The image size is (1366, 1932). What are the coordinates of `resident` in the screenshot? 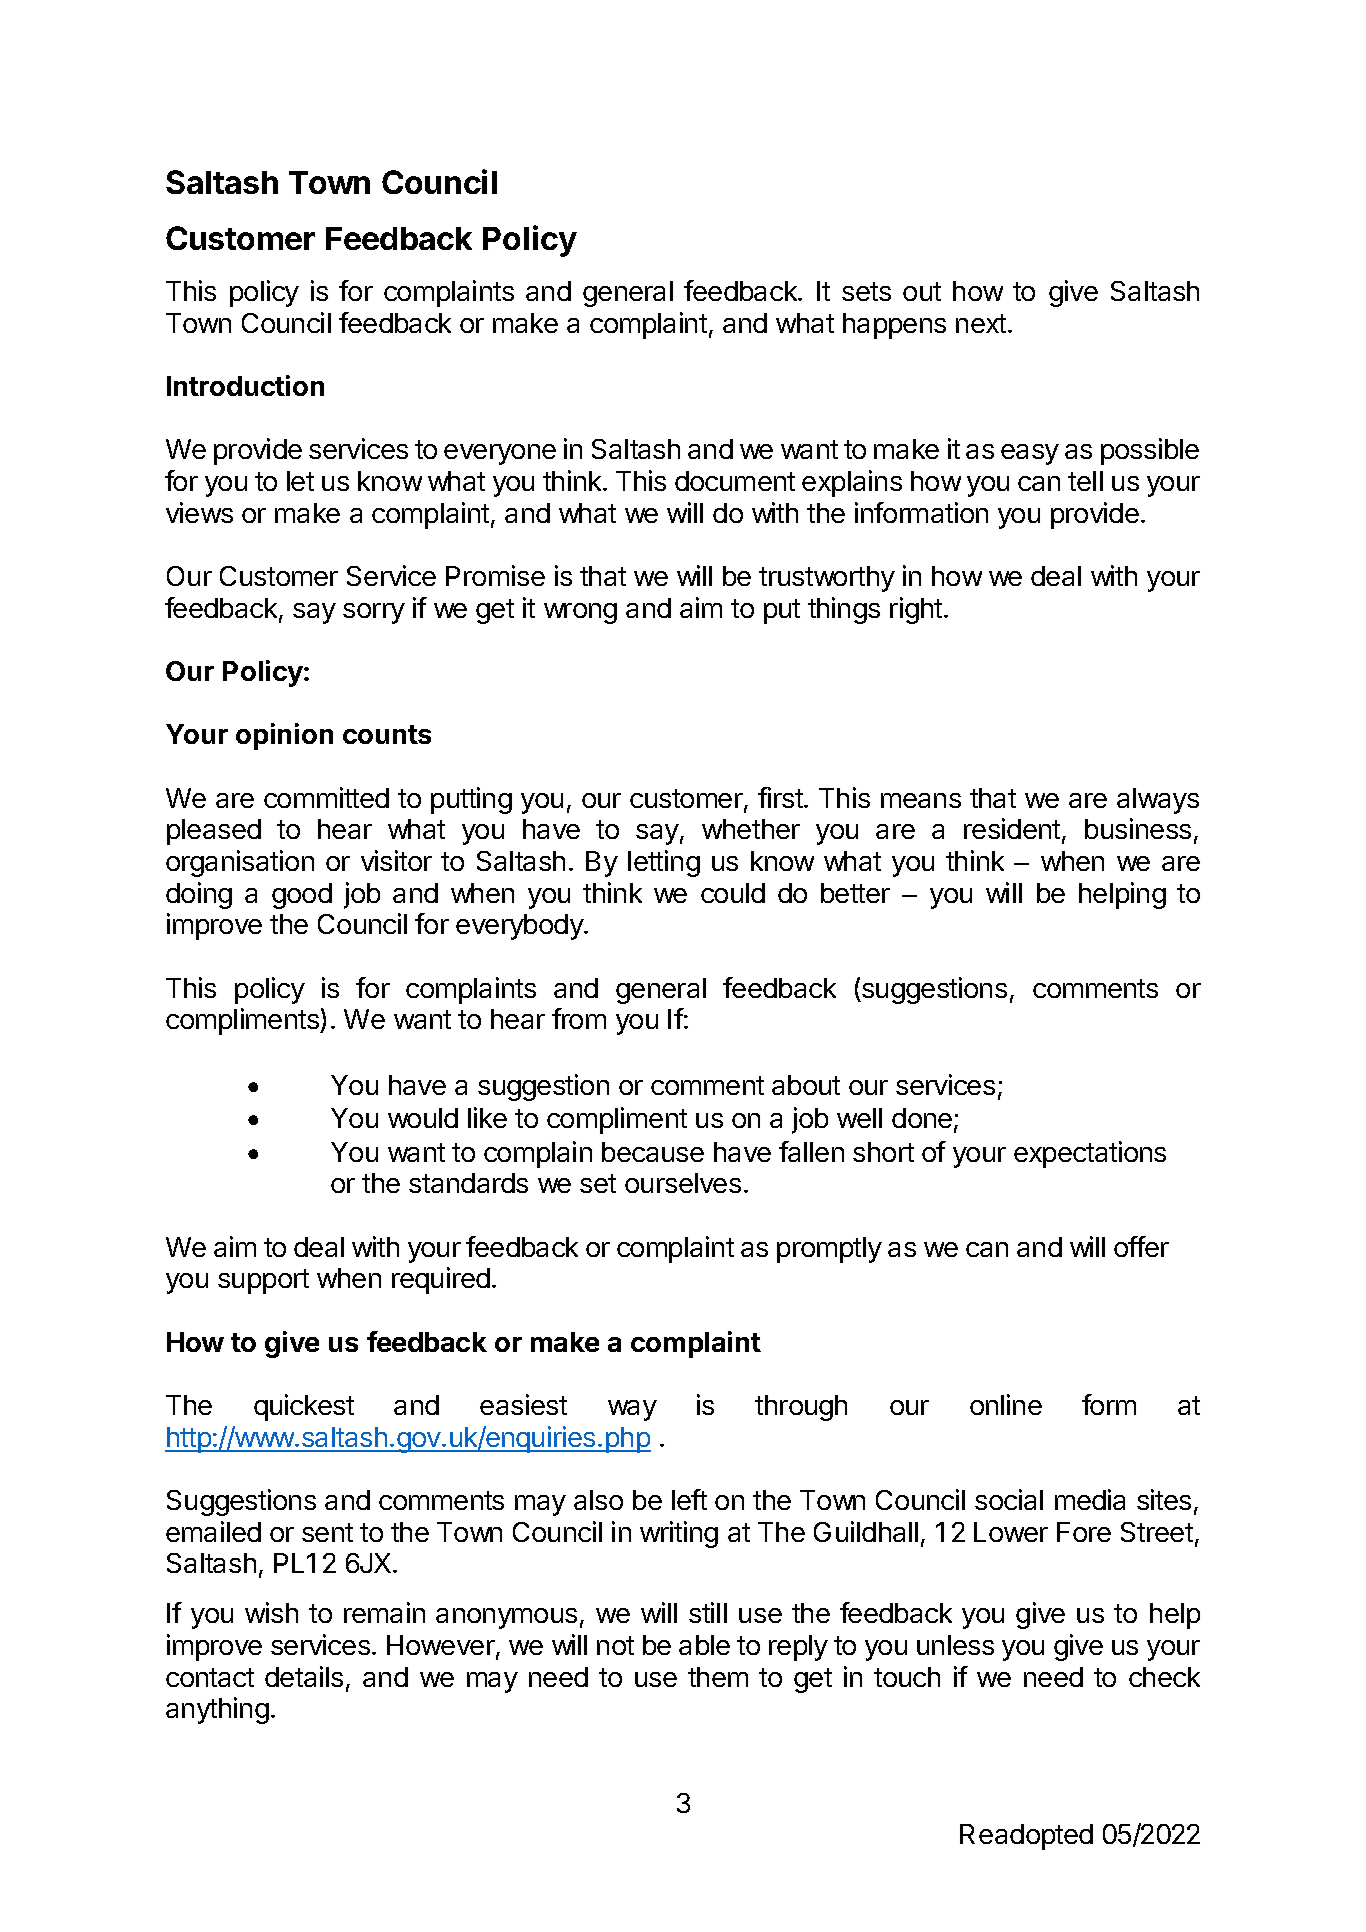 It's located at (1012, 828).
